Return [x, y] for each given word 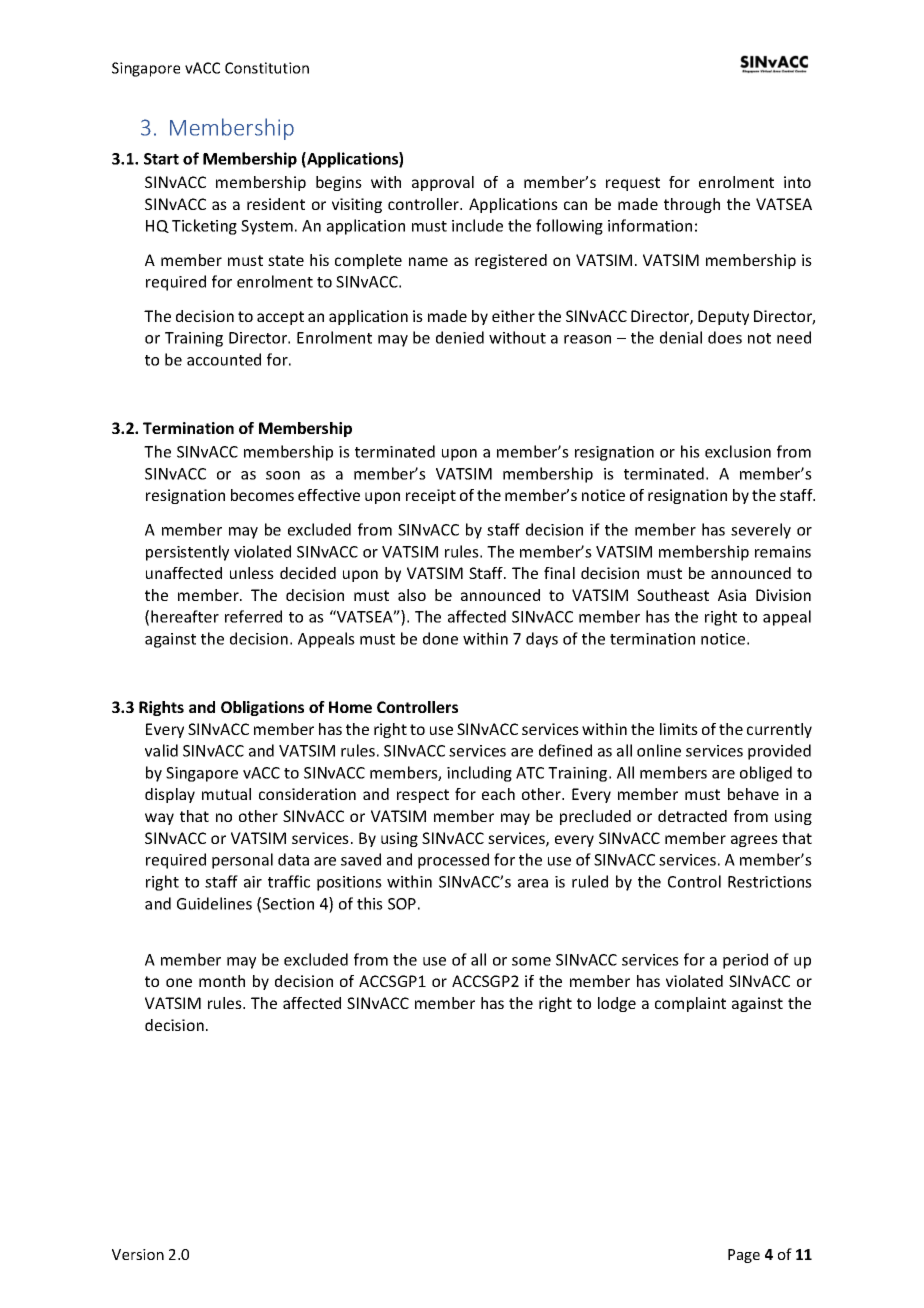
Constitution [267, 68]
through [692, 205]
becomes [262, 495]
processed [453, 861]
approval [443, 183]
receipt [431, 496]
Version [138, 1254]
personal [242, 861]
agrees [754, 841]
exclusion [738, 451]
